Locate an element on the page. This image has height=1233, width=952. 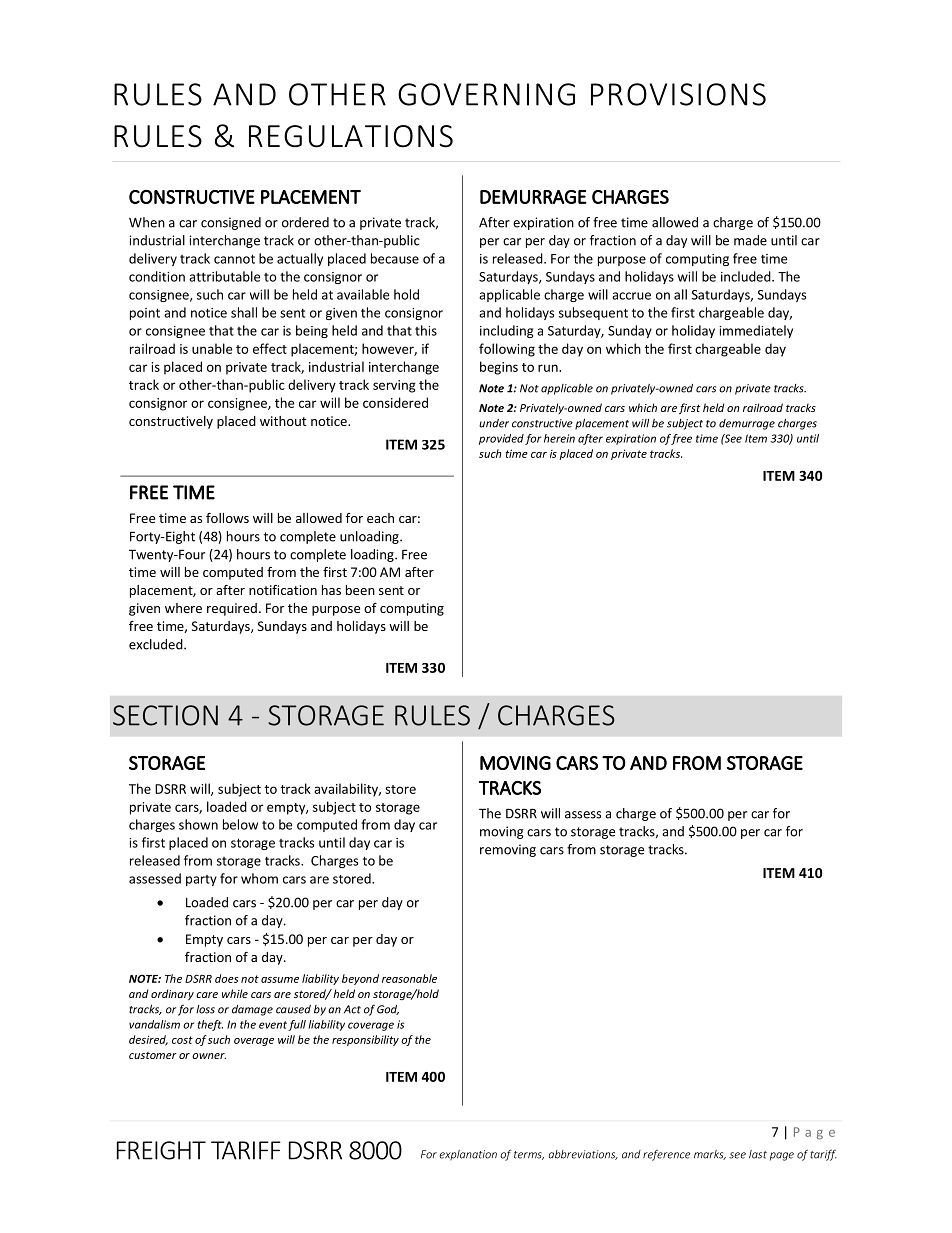
PROVISIONS is located at coordinates (678, 94).
